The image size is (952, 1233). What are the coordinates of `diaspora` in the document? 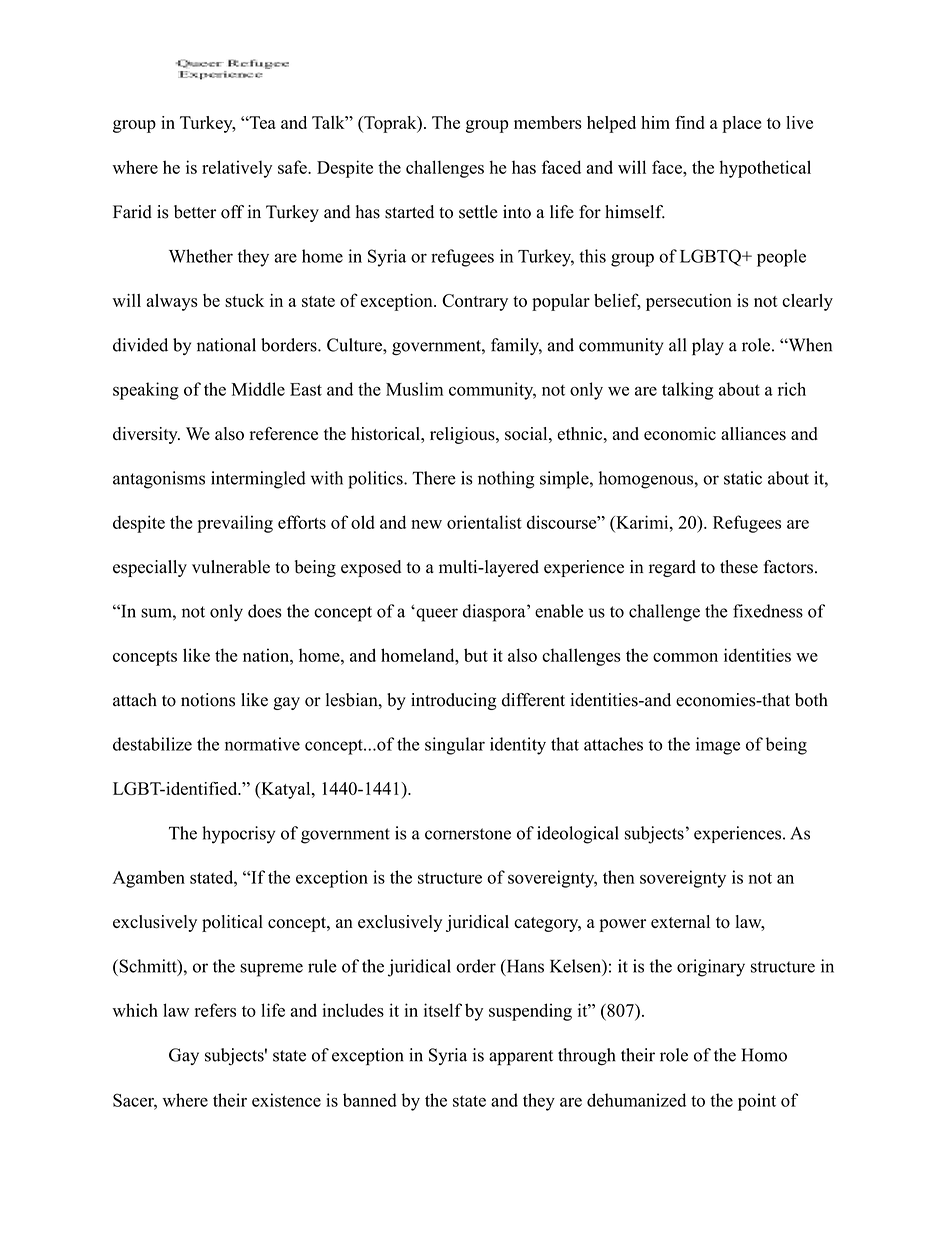 It's located at (495, 613).
